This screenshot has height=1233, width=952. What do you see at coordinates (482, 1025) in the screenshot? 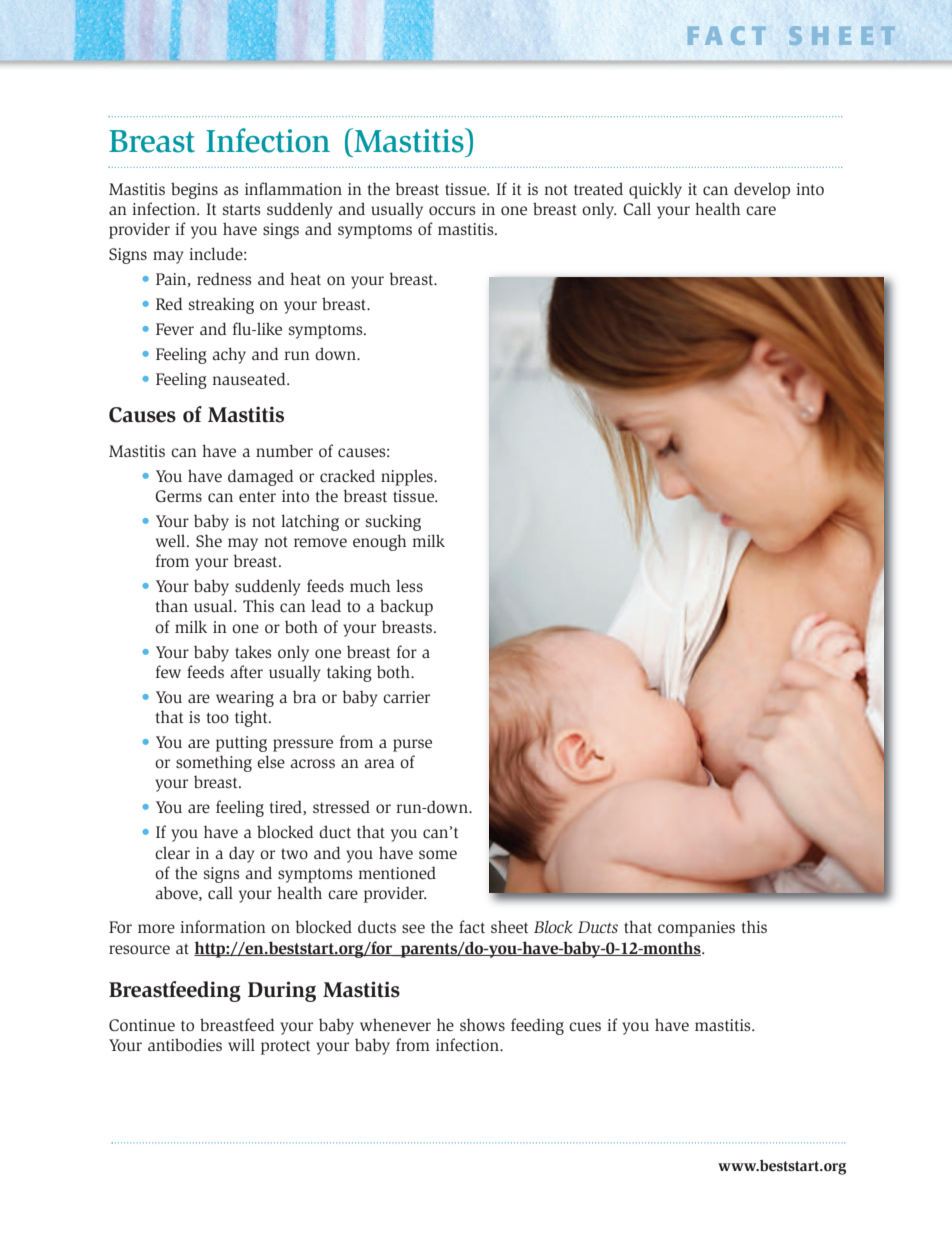
I see `shows` at bounding box center [482, 1025].
